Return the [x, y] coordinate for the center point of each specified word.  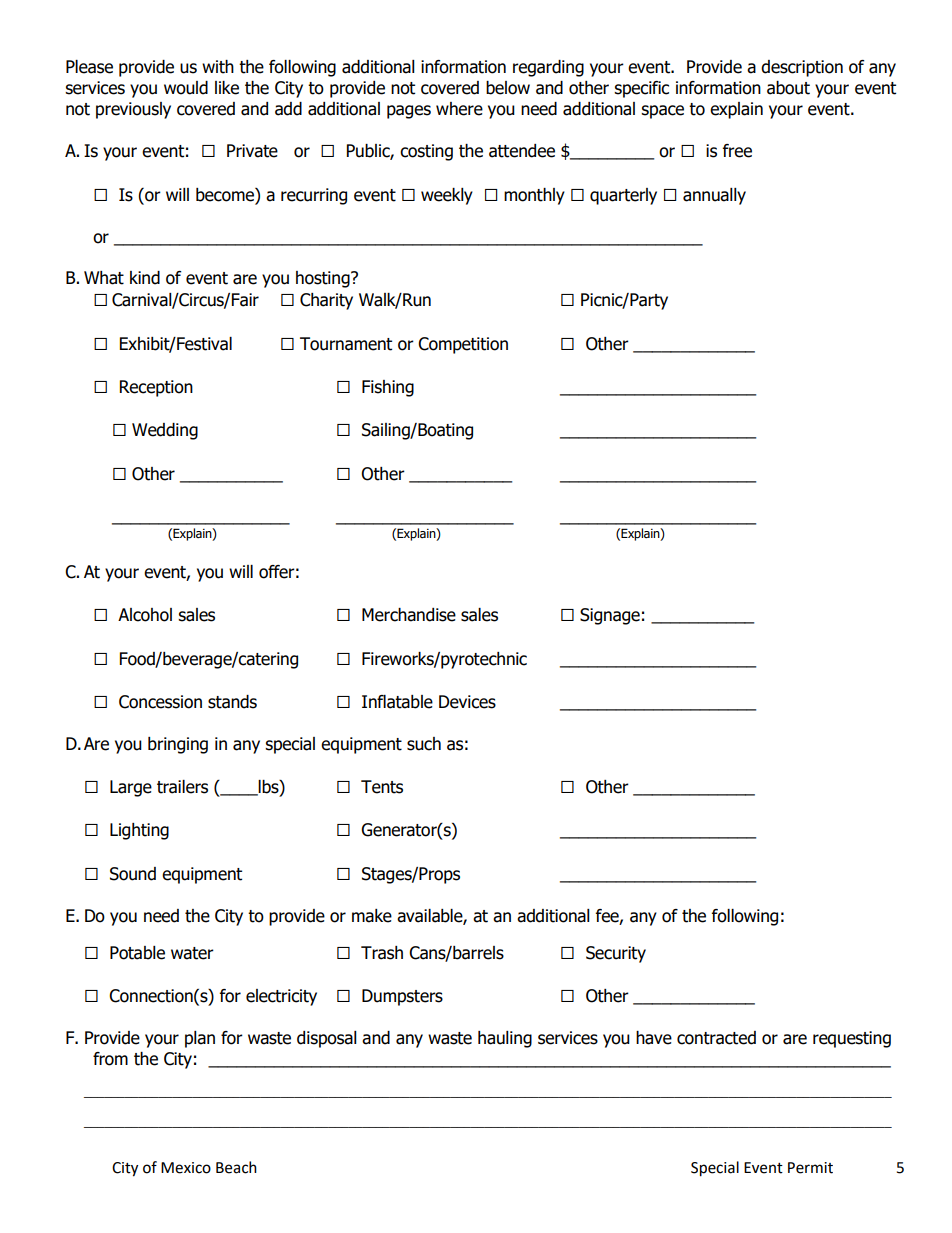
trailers [182, 787]
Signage [610, 616]
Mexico [186, 1168]
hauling [505, 1039]
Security [616, 954]
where [459, 109]
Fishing [388, 388]
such [424, 744]
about [788, 88]
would [186, 88]
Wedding [165, 431]
